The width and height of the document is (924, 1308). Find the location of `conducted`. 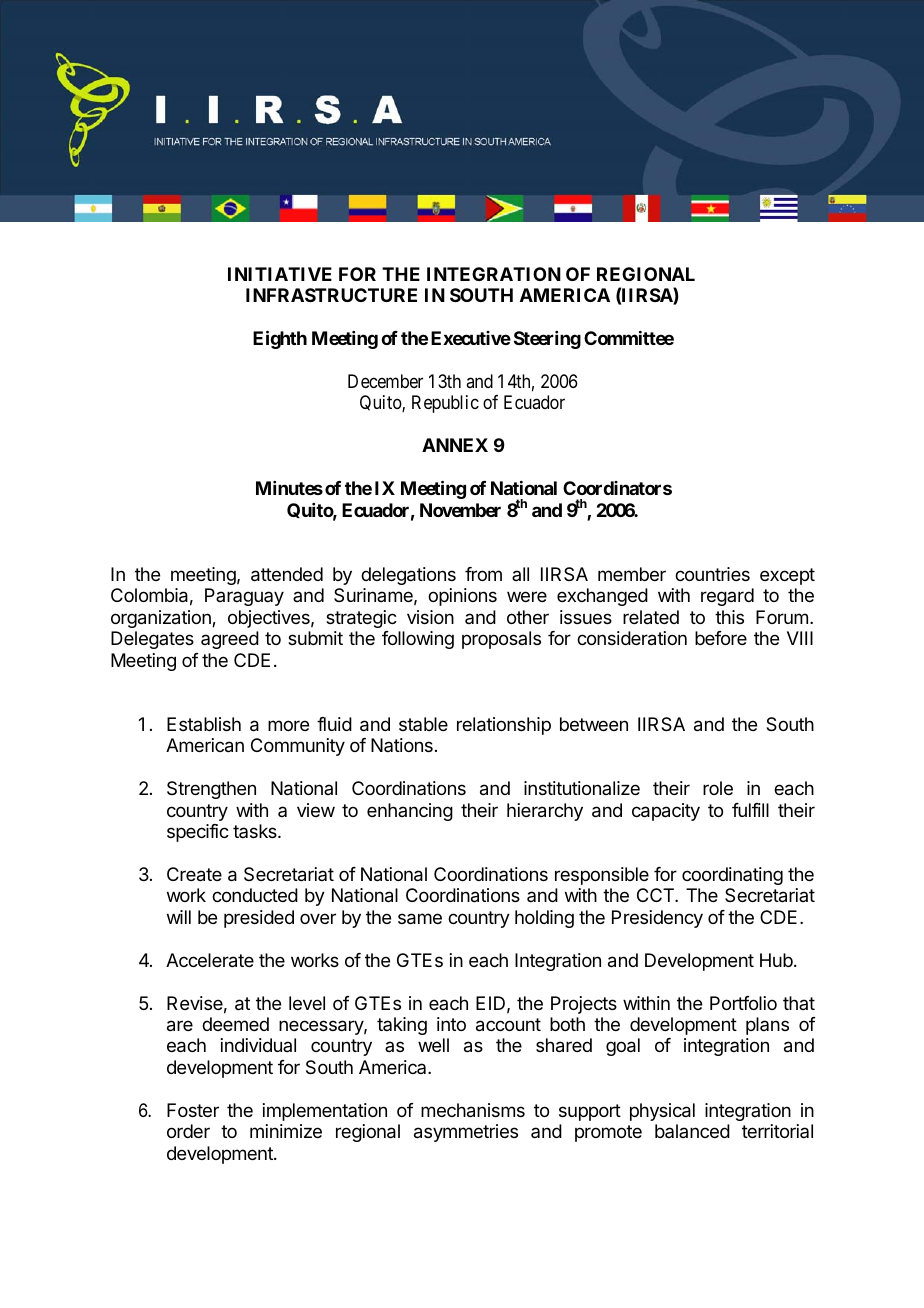

conducted is located at coordinates (255, 895).
